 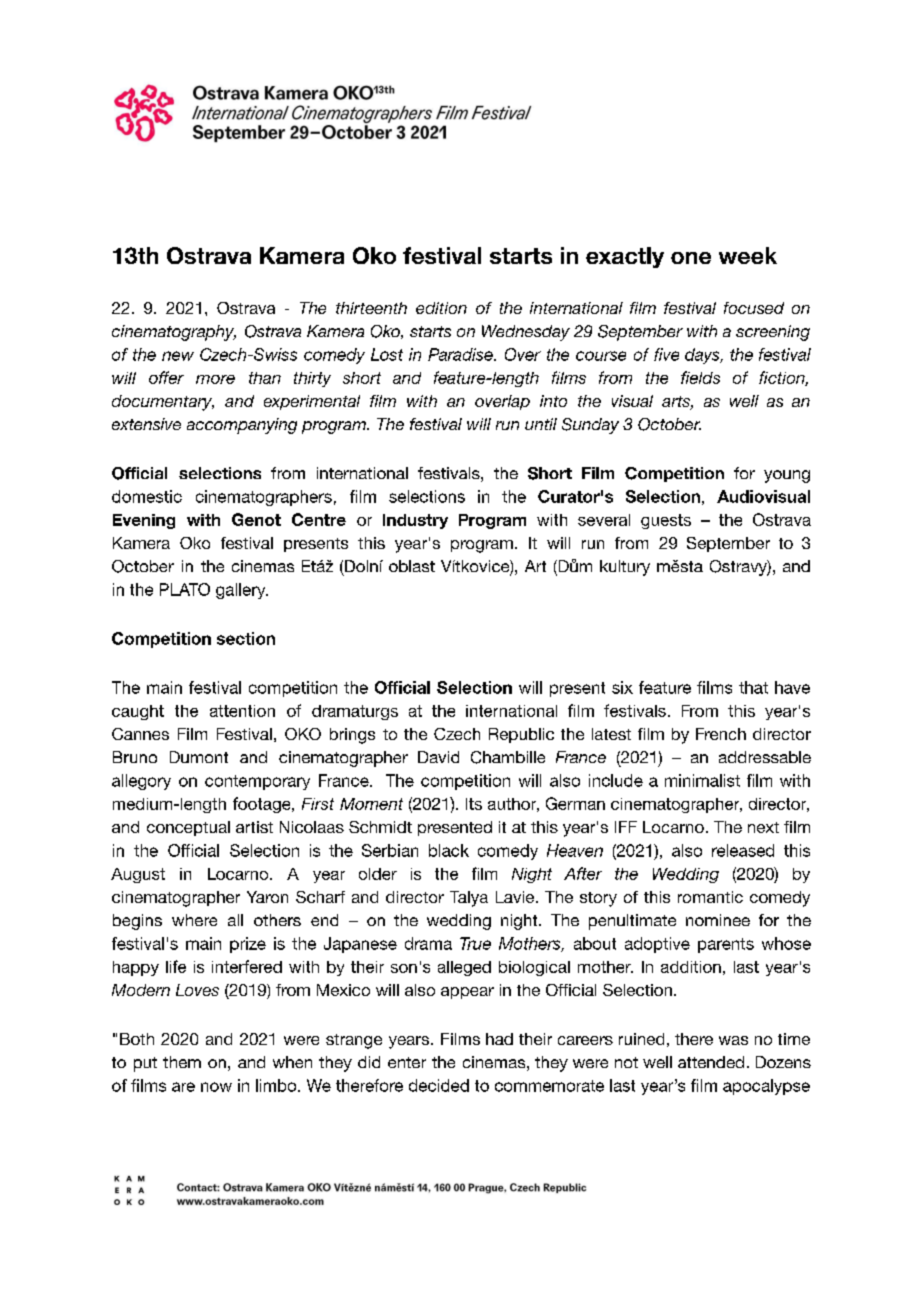 I want to click on attended, so click(x=711, y=1062).
